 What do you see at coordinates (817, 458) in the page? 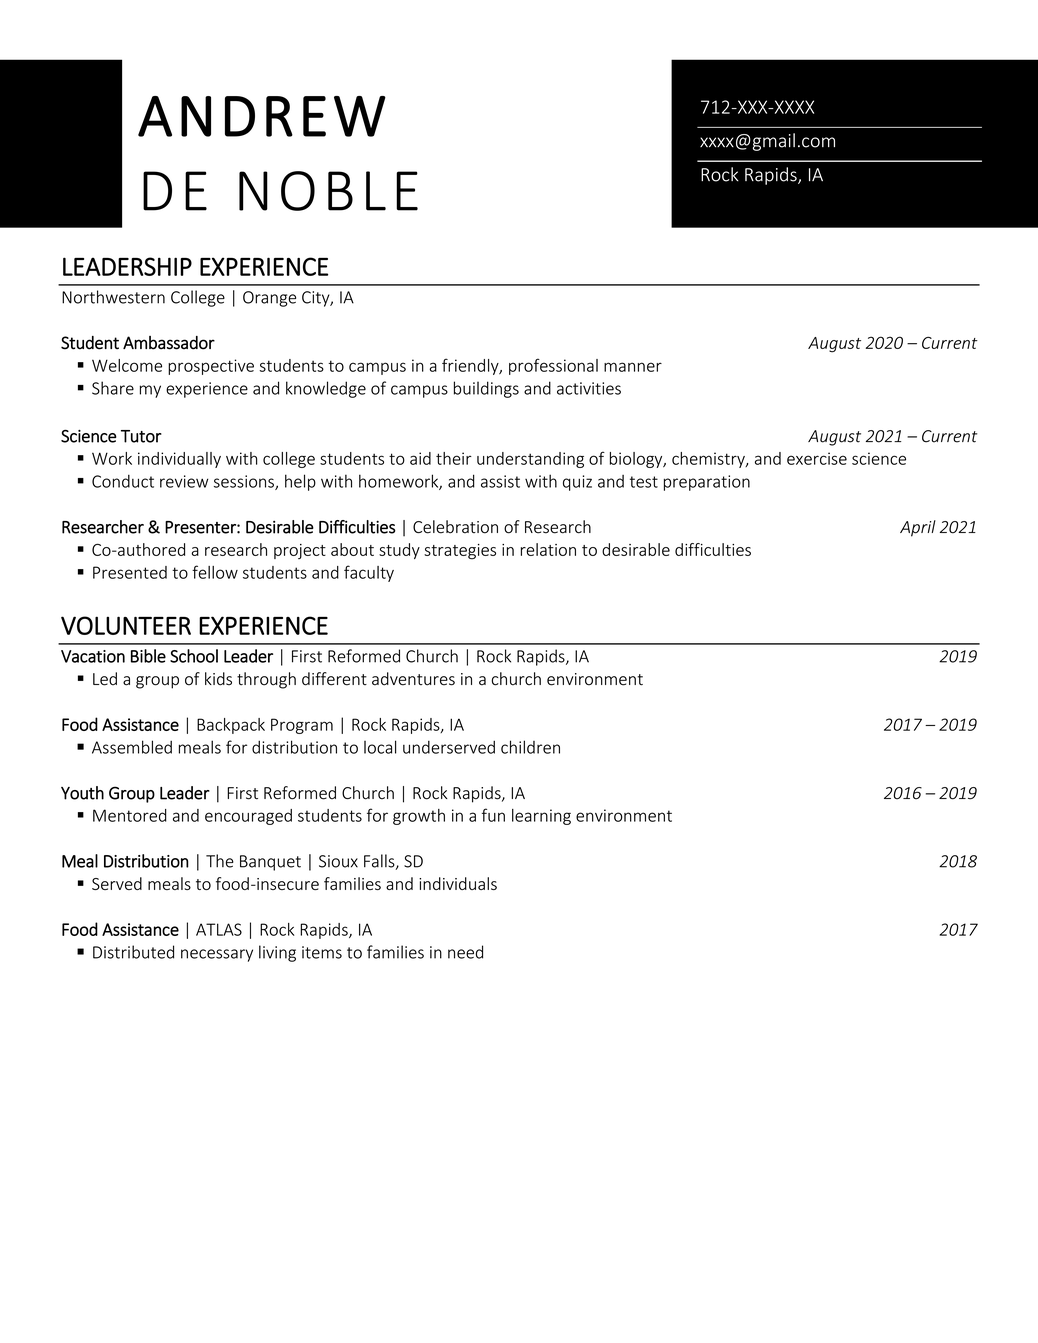
I see `exercise` at bounding box center [817, 458].
